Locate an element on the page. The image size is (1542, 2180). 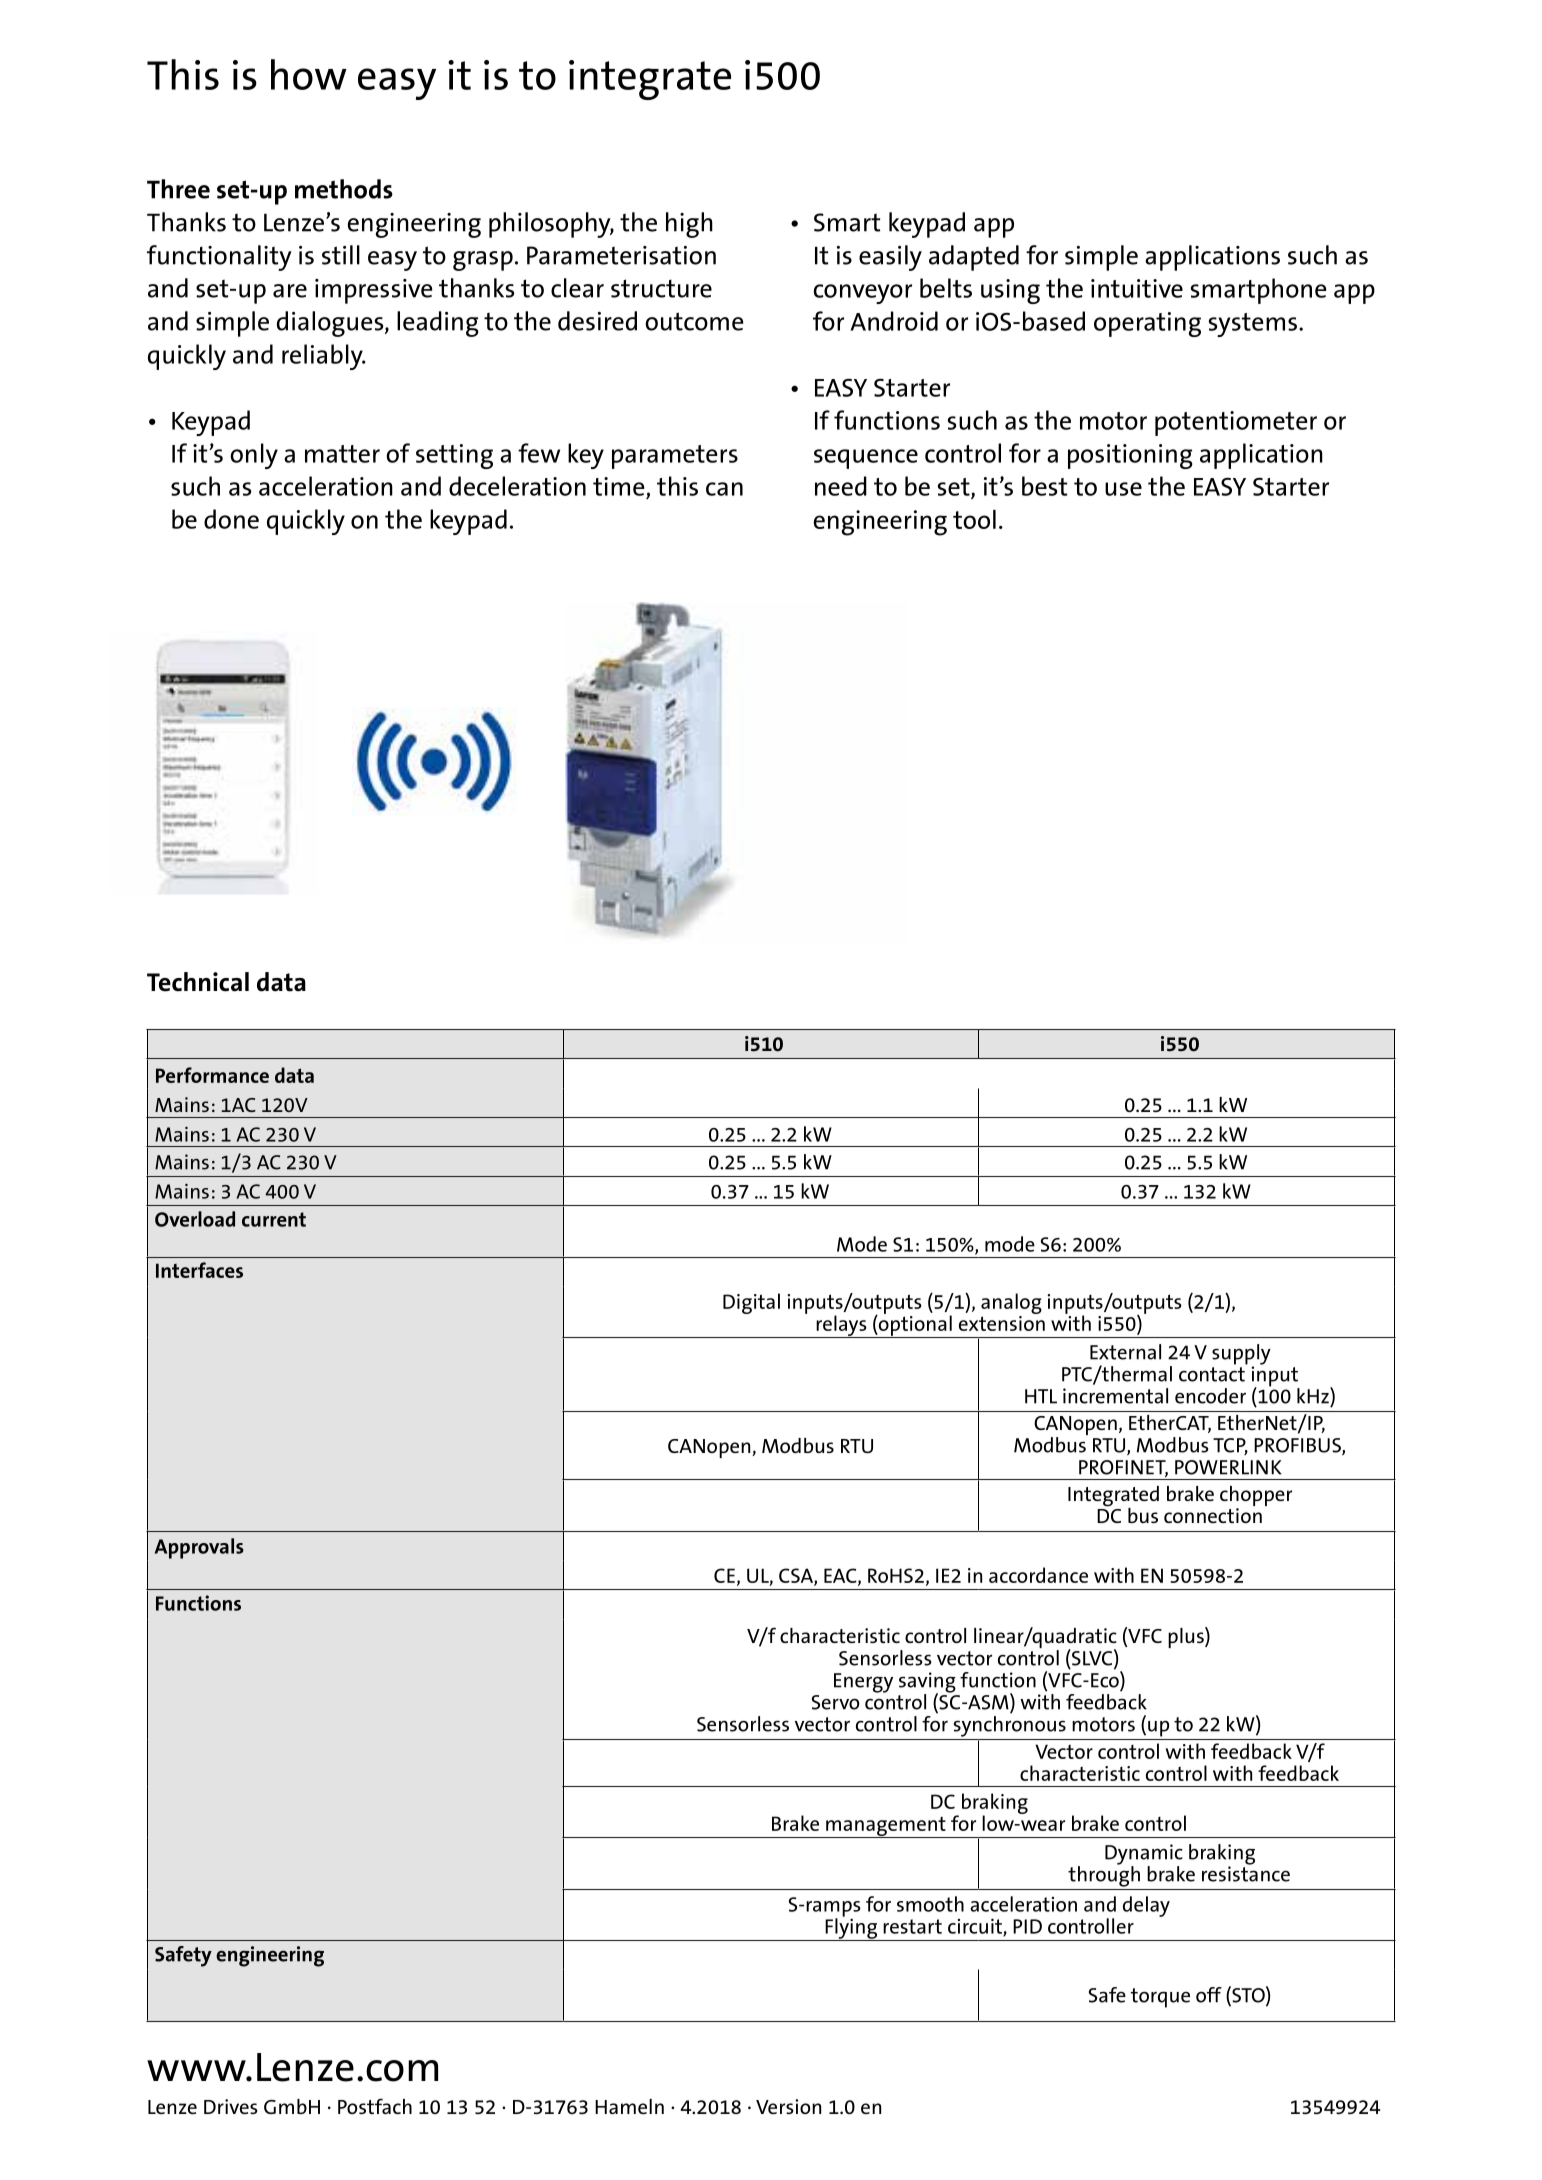
Drives is located at coordinates (231, 2106).
